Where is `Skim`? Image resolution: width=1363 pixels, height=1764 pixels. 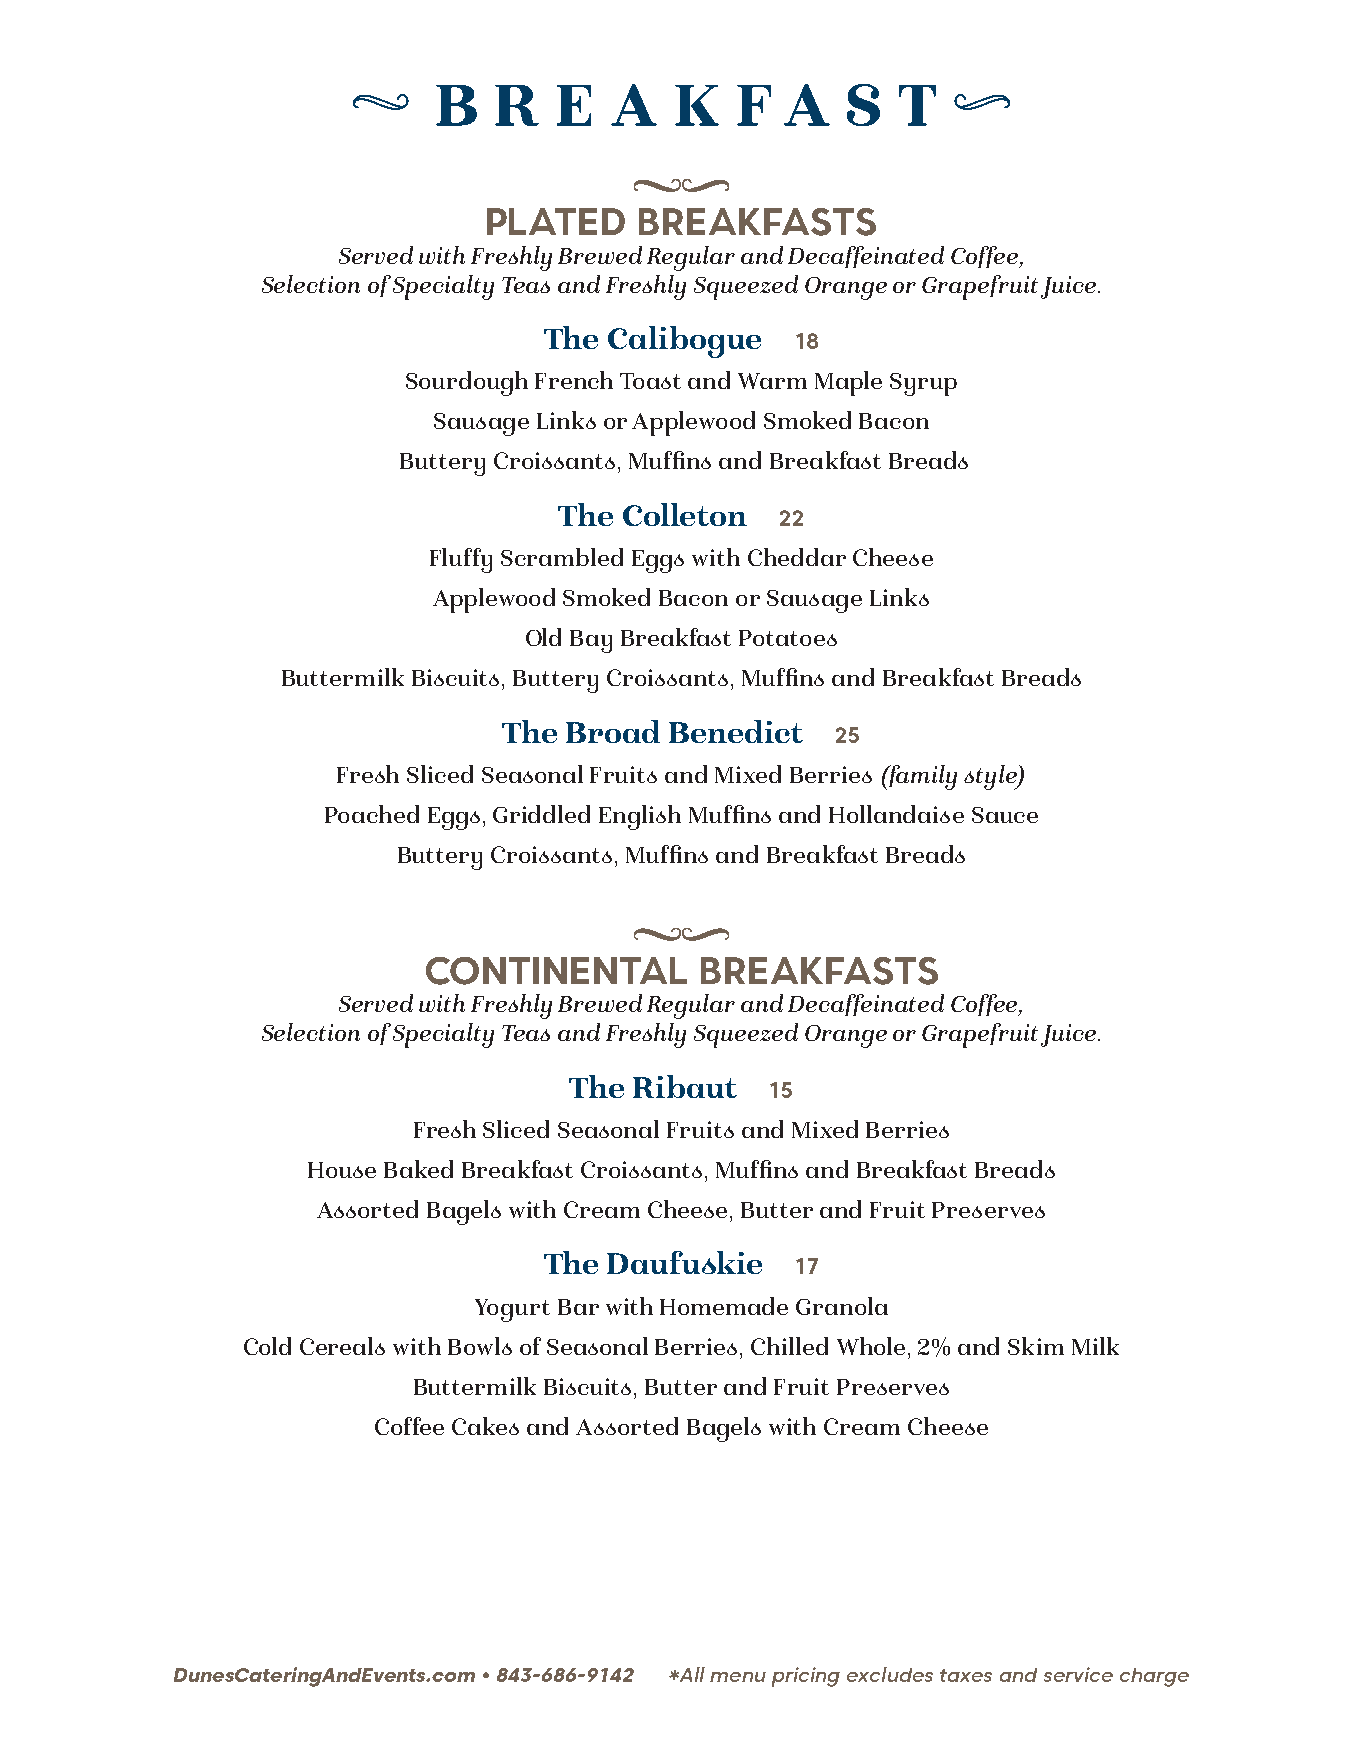 Skim is located at coordinates (1036, 1346).
